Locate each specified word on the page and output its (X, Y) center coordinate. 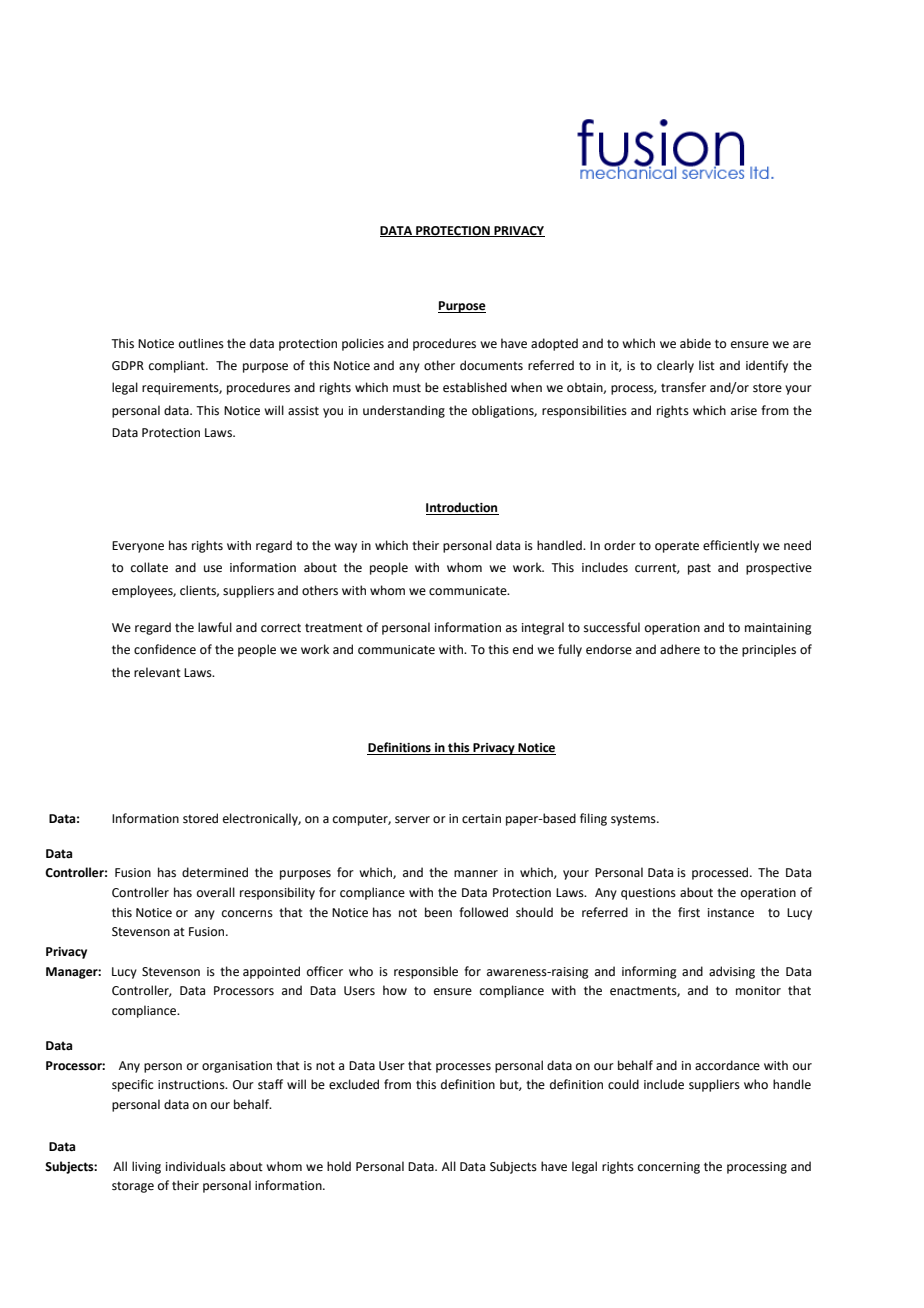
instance (731, 913)
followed (483, 912)
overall (216, 892)
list (707, 365)
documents (491, 365)
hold (339, 1166)
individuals (196, 1166)
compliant (178, 366)
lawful (215, 627)
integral (543, 628)
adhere (680, 649)
